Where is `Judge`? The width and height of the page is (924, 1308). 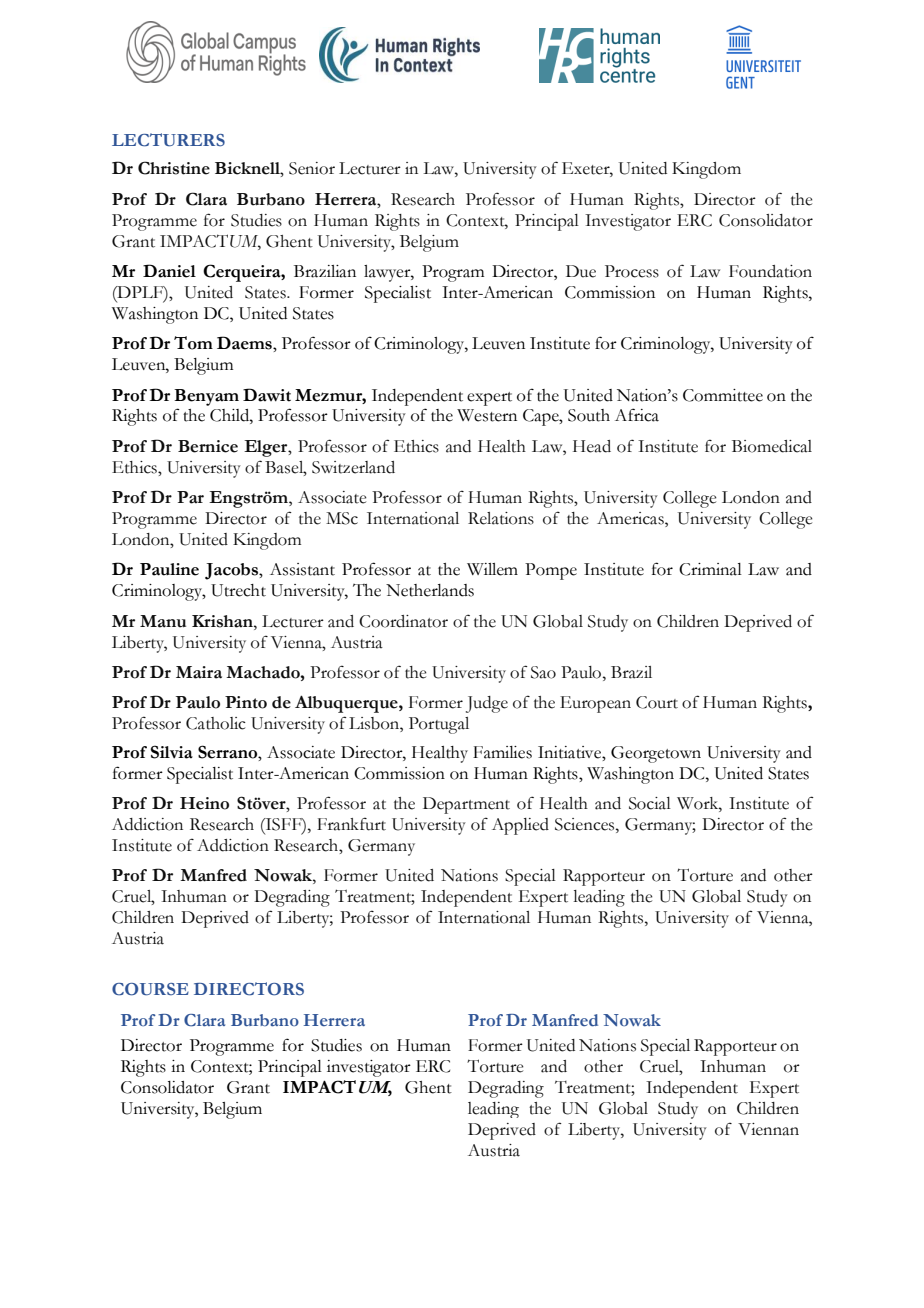
Judge is located at coordinates (487, 704).
